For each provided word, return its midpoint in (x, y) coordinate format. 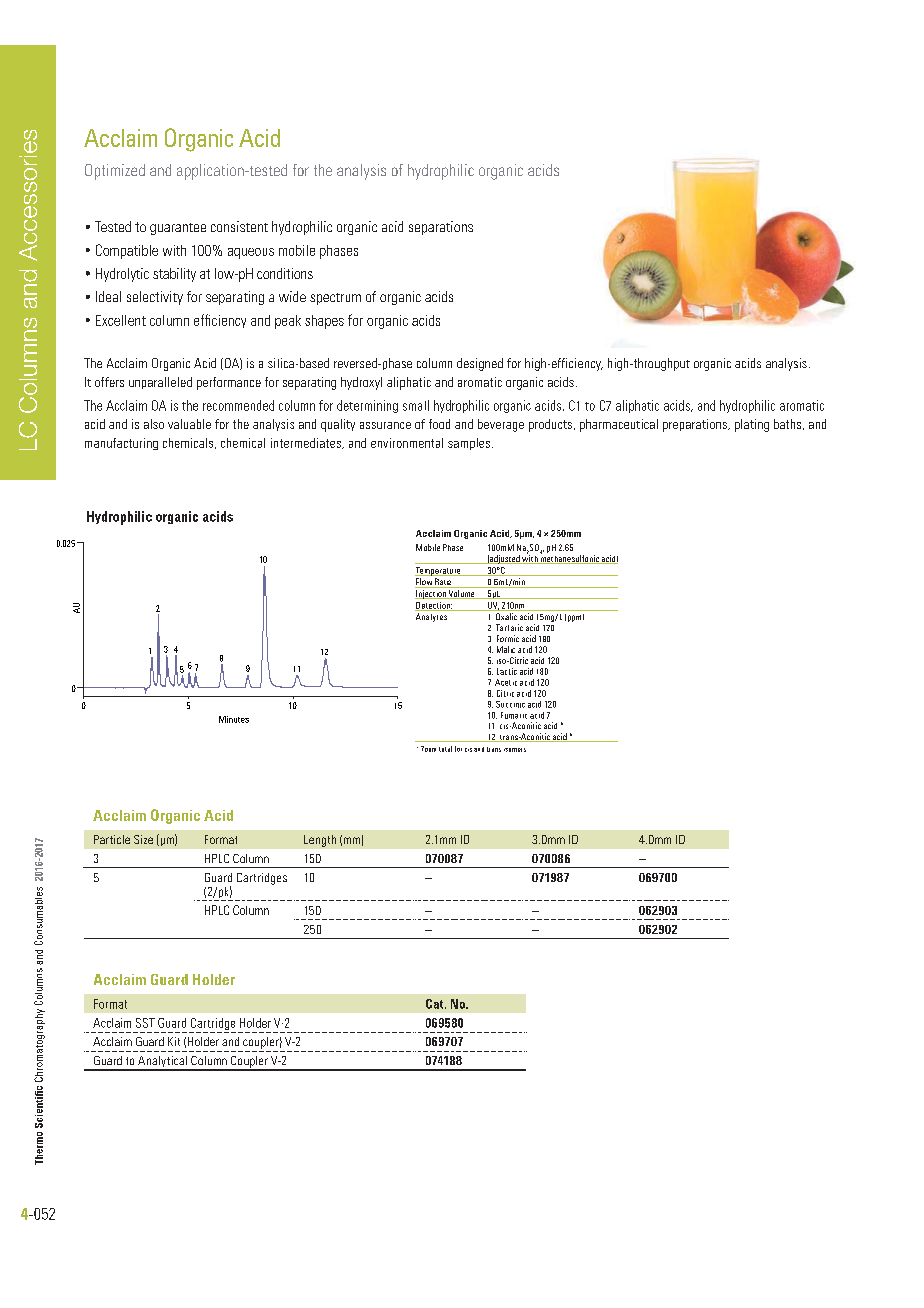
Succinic (510, 704)
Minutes (234, 719)
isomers (515, 750)
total (445, 749)
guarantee (178, 229)
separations (441, 228)
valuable (189, 424)
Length (320, 841)
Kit (174, 1041)
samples (469, 444)
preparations (696, 425)
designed (480, 364)
